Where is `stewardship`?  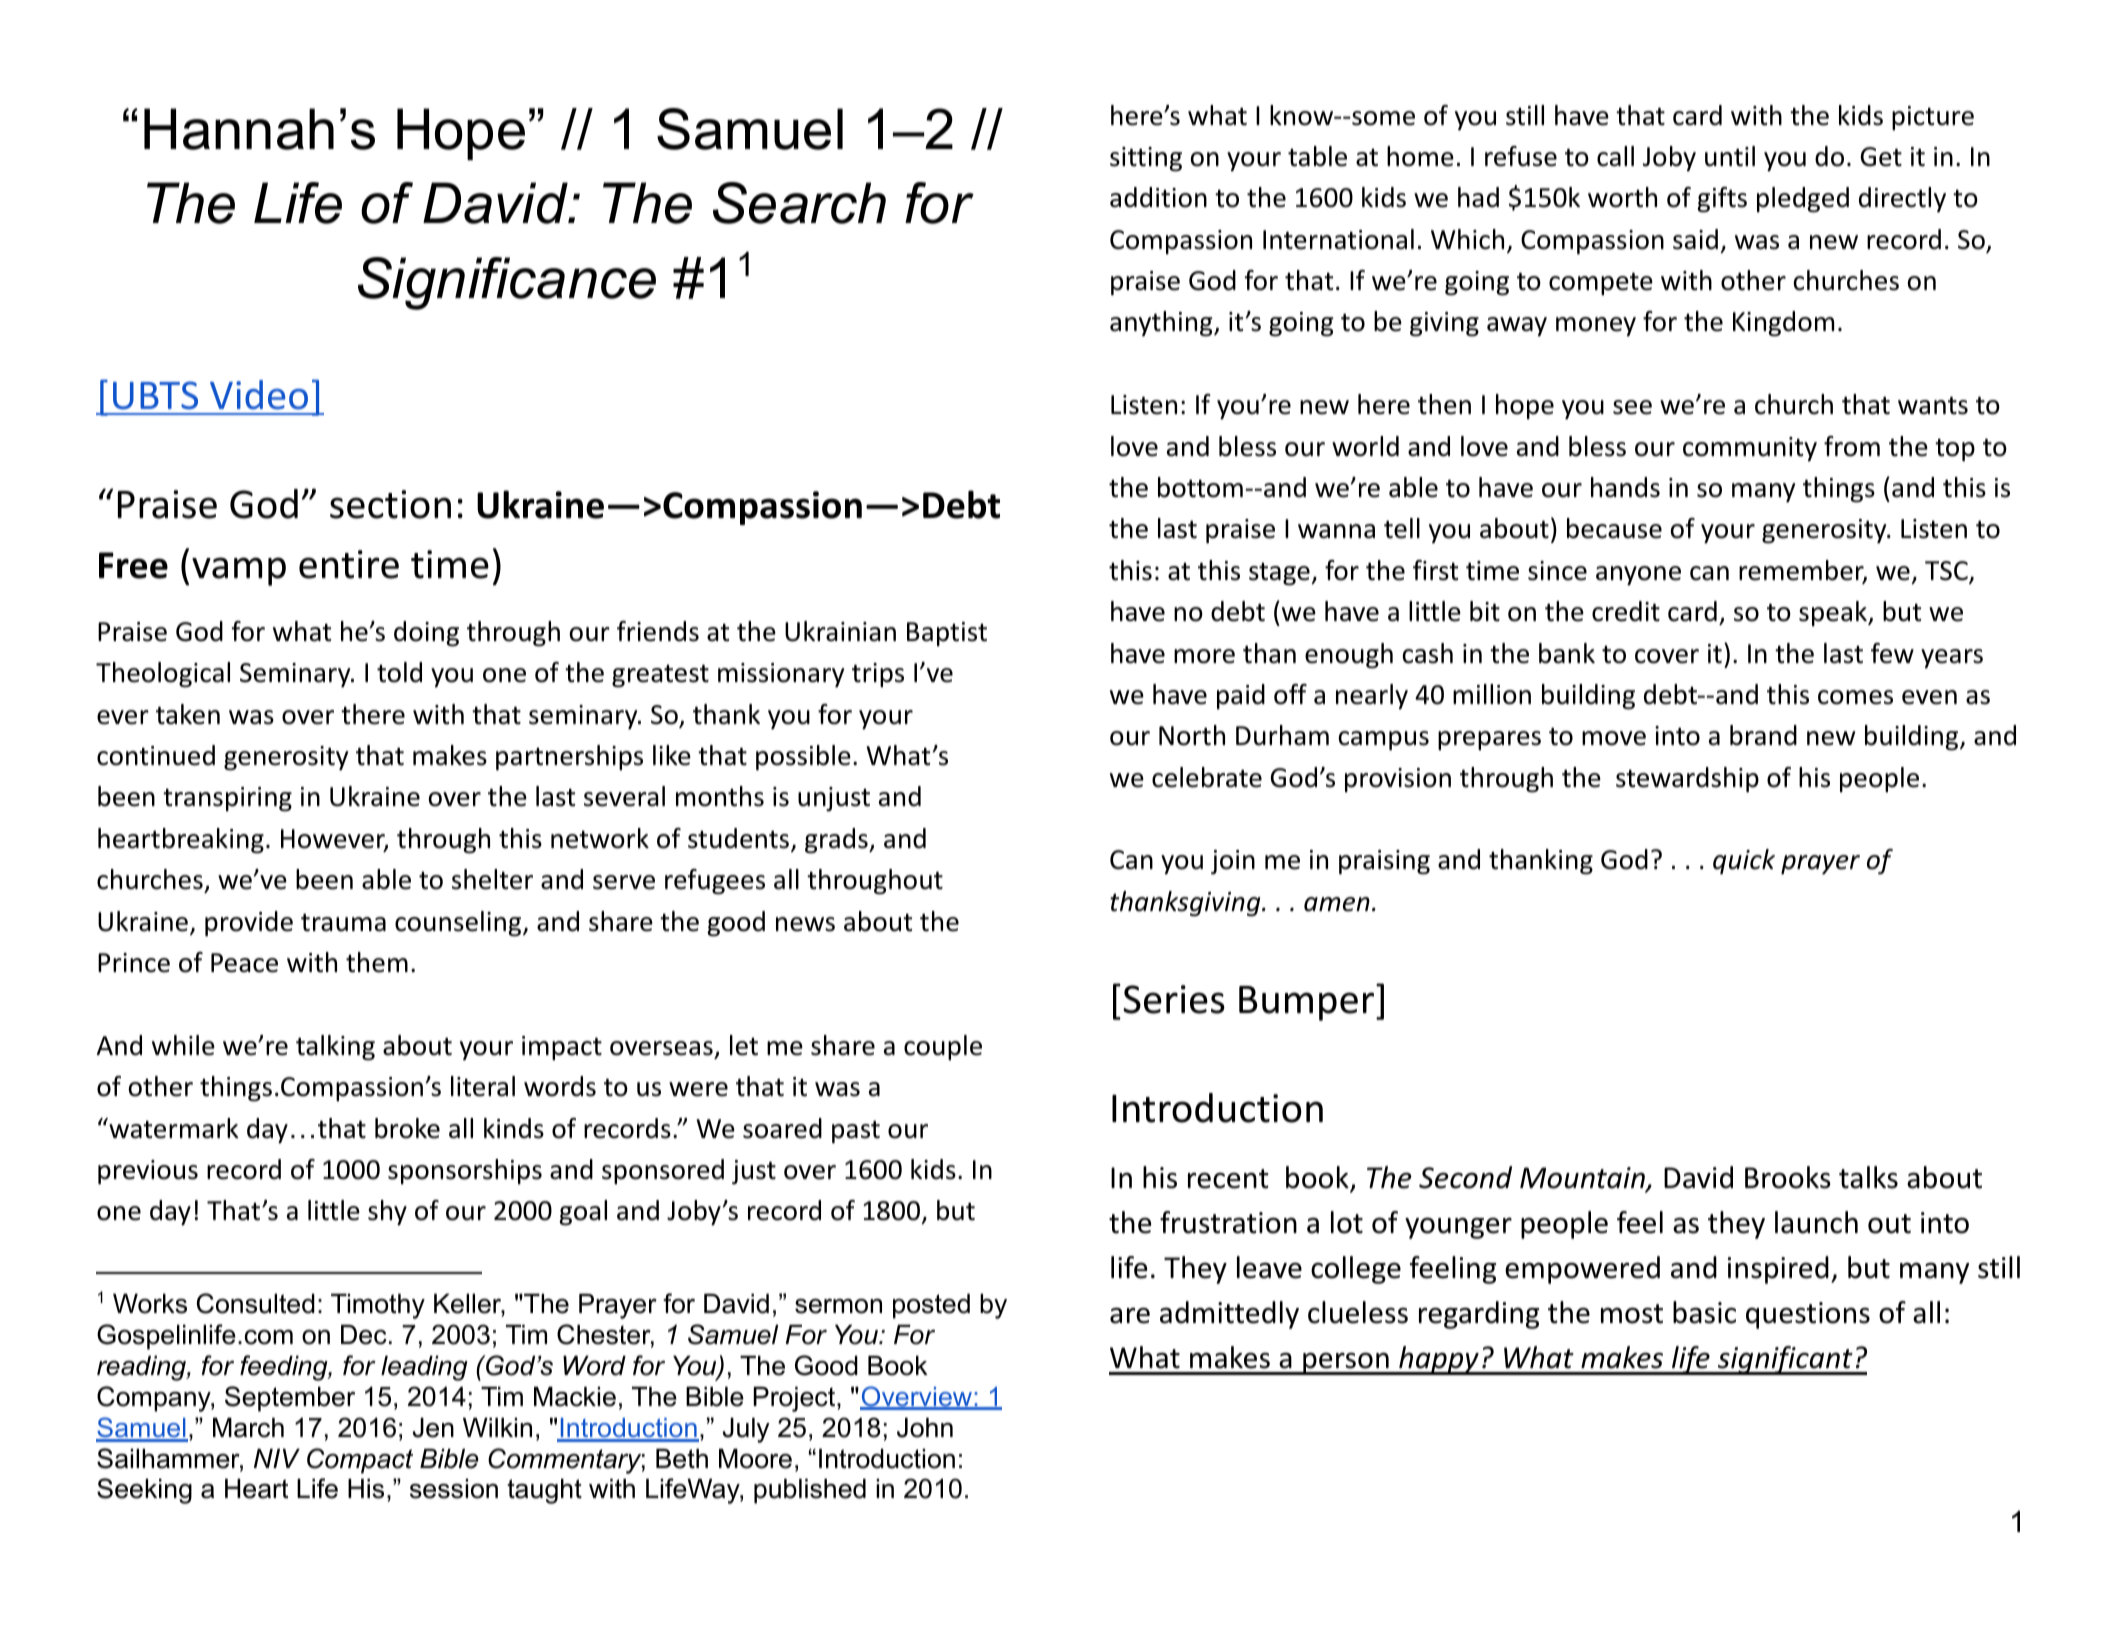 stewardship is located at coordinates (1687, 780).
